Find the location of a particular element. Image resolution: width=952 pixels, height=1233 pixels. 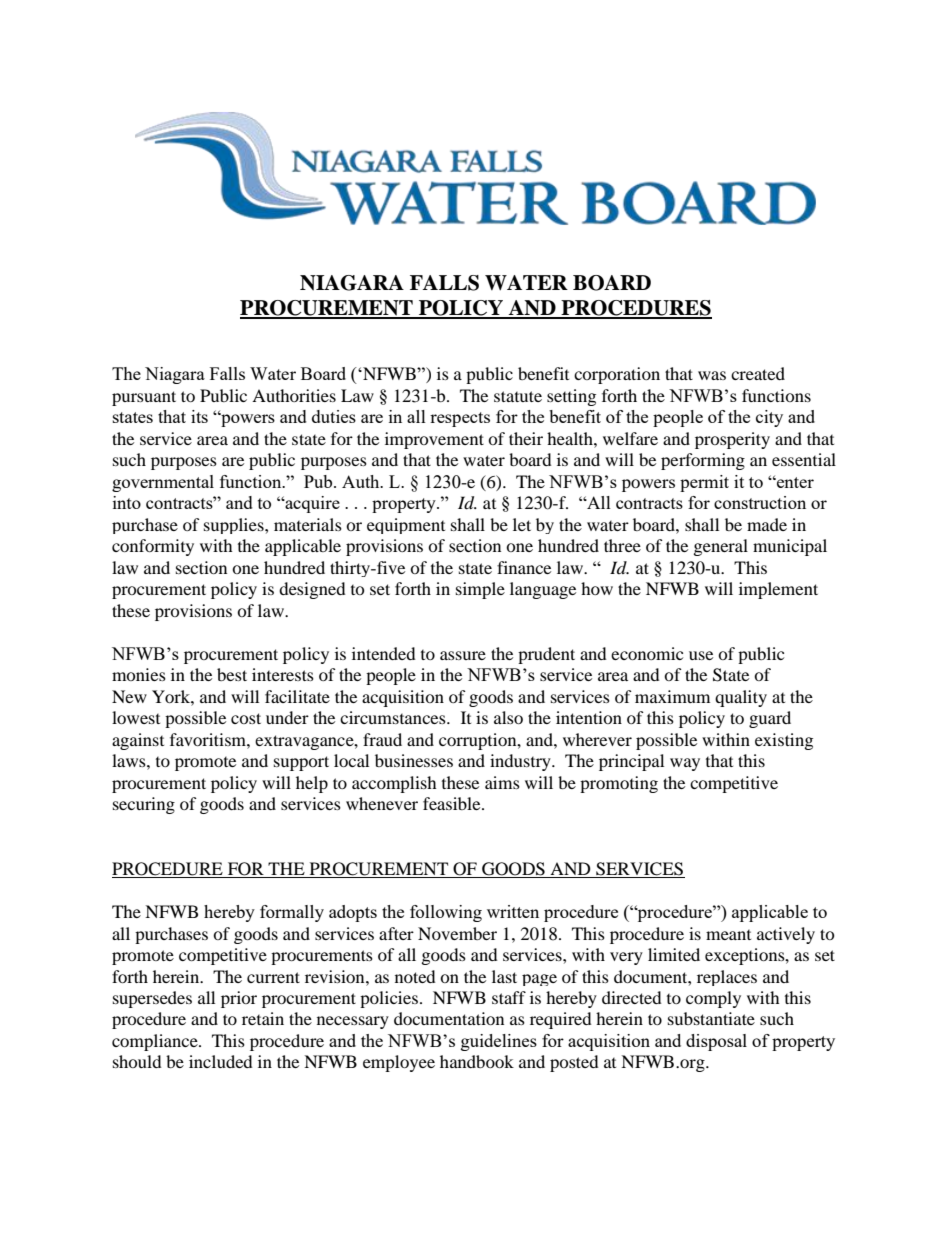

respects is located at coordinates (460, 419).
